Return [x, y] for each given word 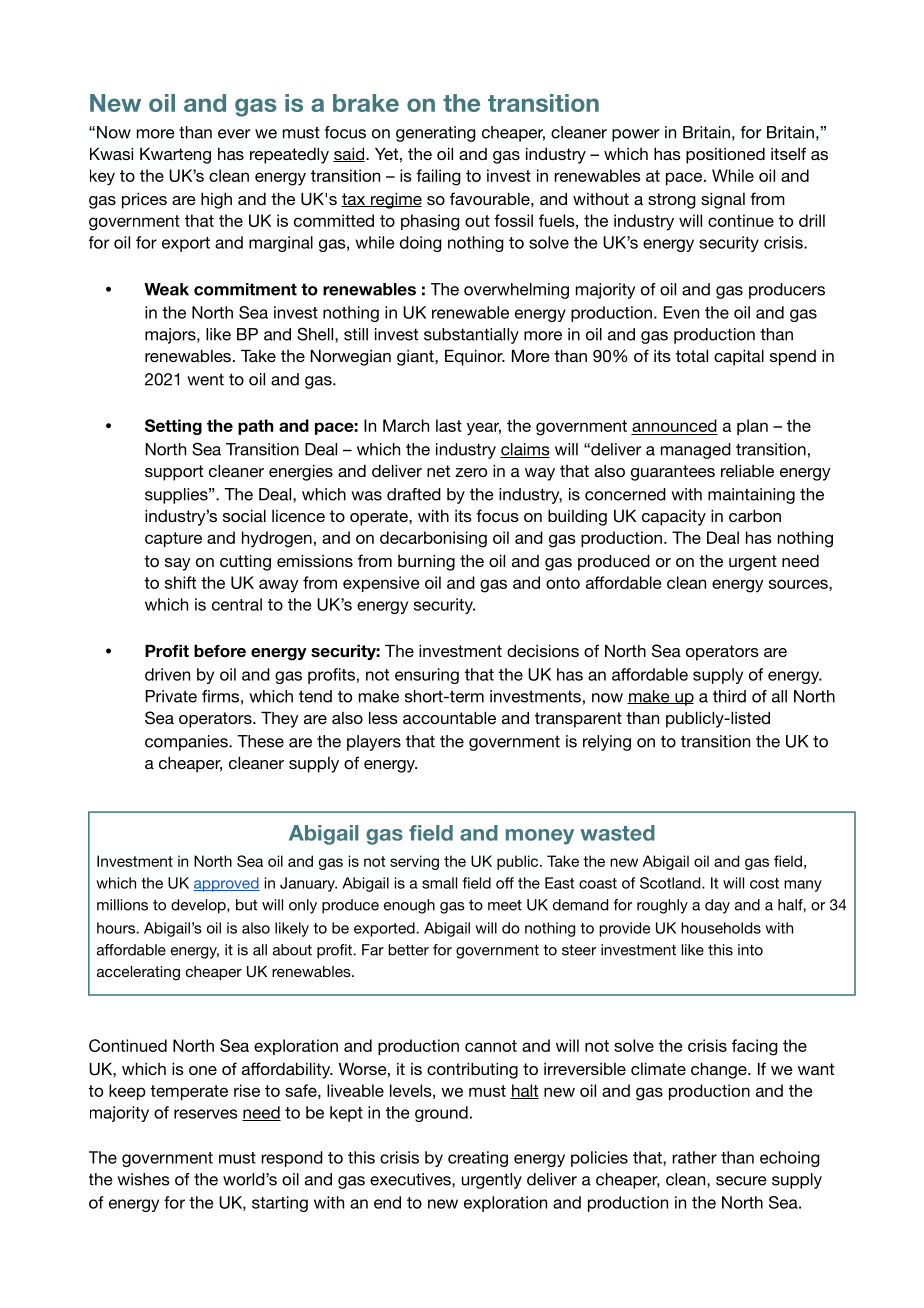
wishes [143, 1179]
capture [173, 539]
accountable [449, 717]
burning [426, 562]
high [216, 200]
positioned [725, 155]
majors [171, 336]
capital [739, 357]
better [408, 950]
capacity [674, 518]
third [729, 696]
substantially [471, 336]
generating [436, 134]
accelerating [138, 973]
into [750, 950]
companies [187, 743]
